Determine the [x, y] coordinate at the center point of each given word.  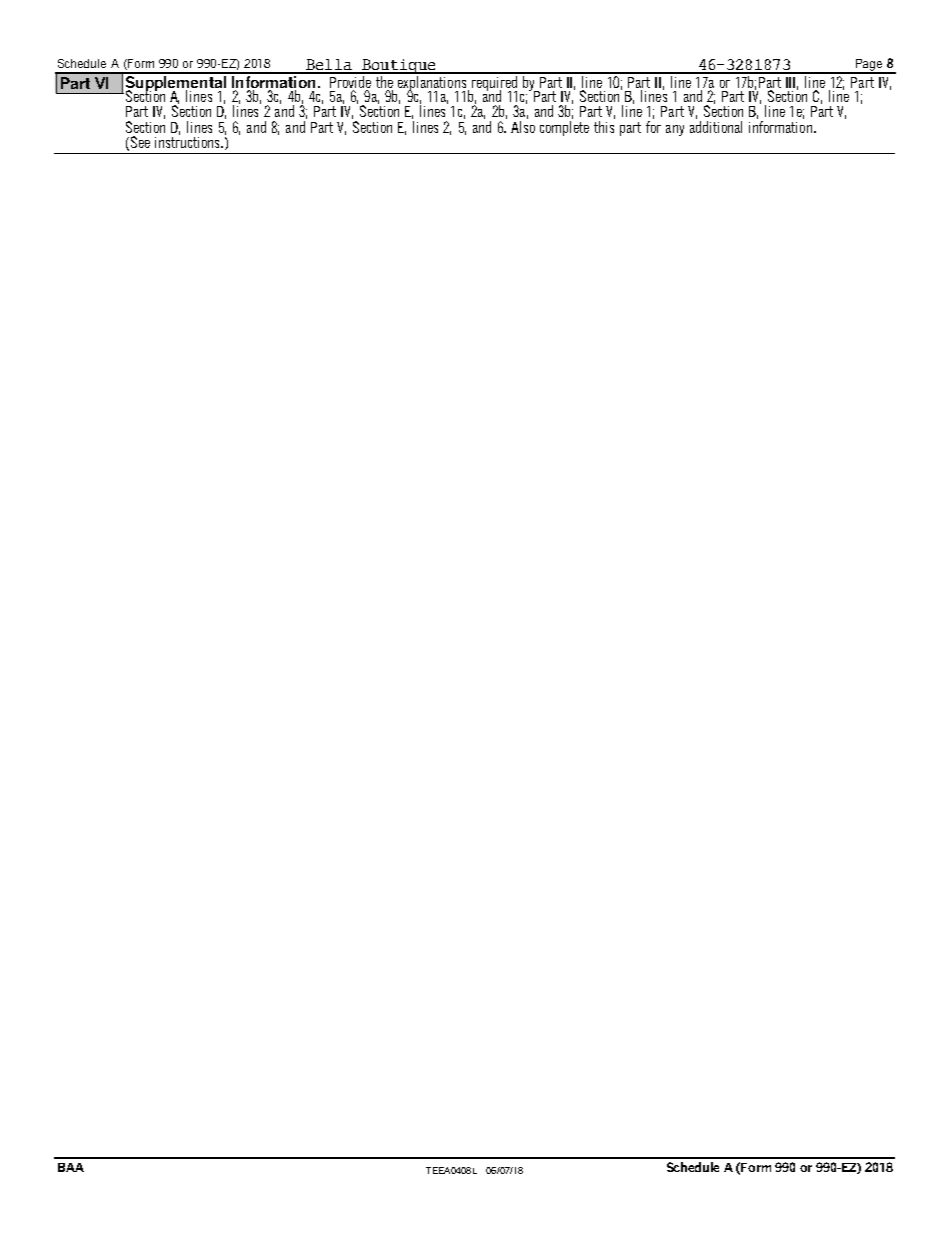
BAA [71, 1167]
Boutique [399, 66]
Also [523, 127]
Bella [329, 66]
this [604, 127]
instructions [188, 142]
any [675, 130]
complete [564, 128]
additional [716, 127]
